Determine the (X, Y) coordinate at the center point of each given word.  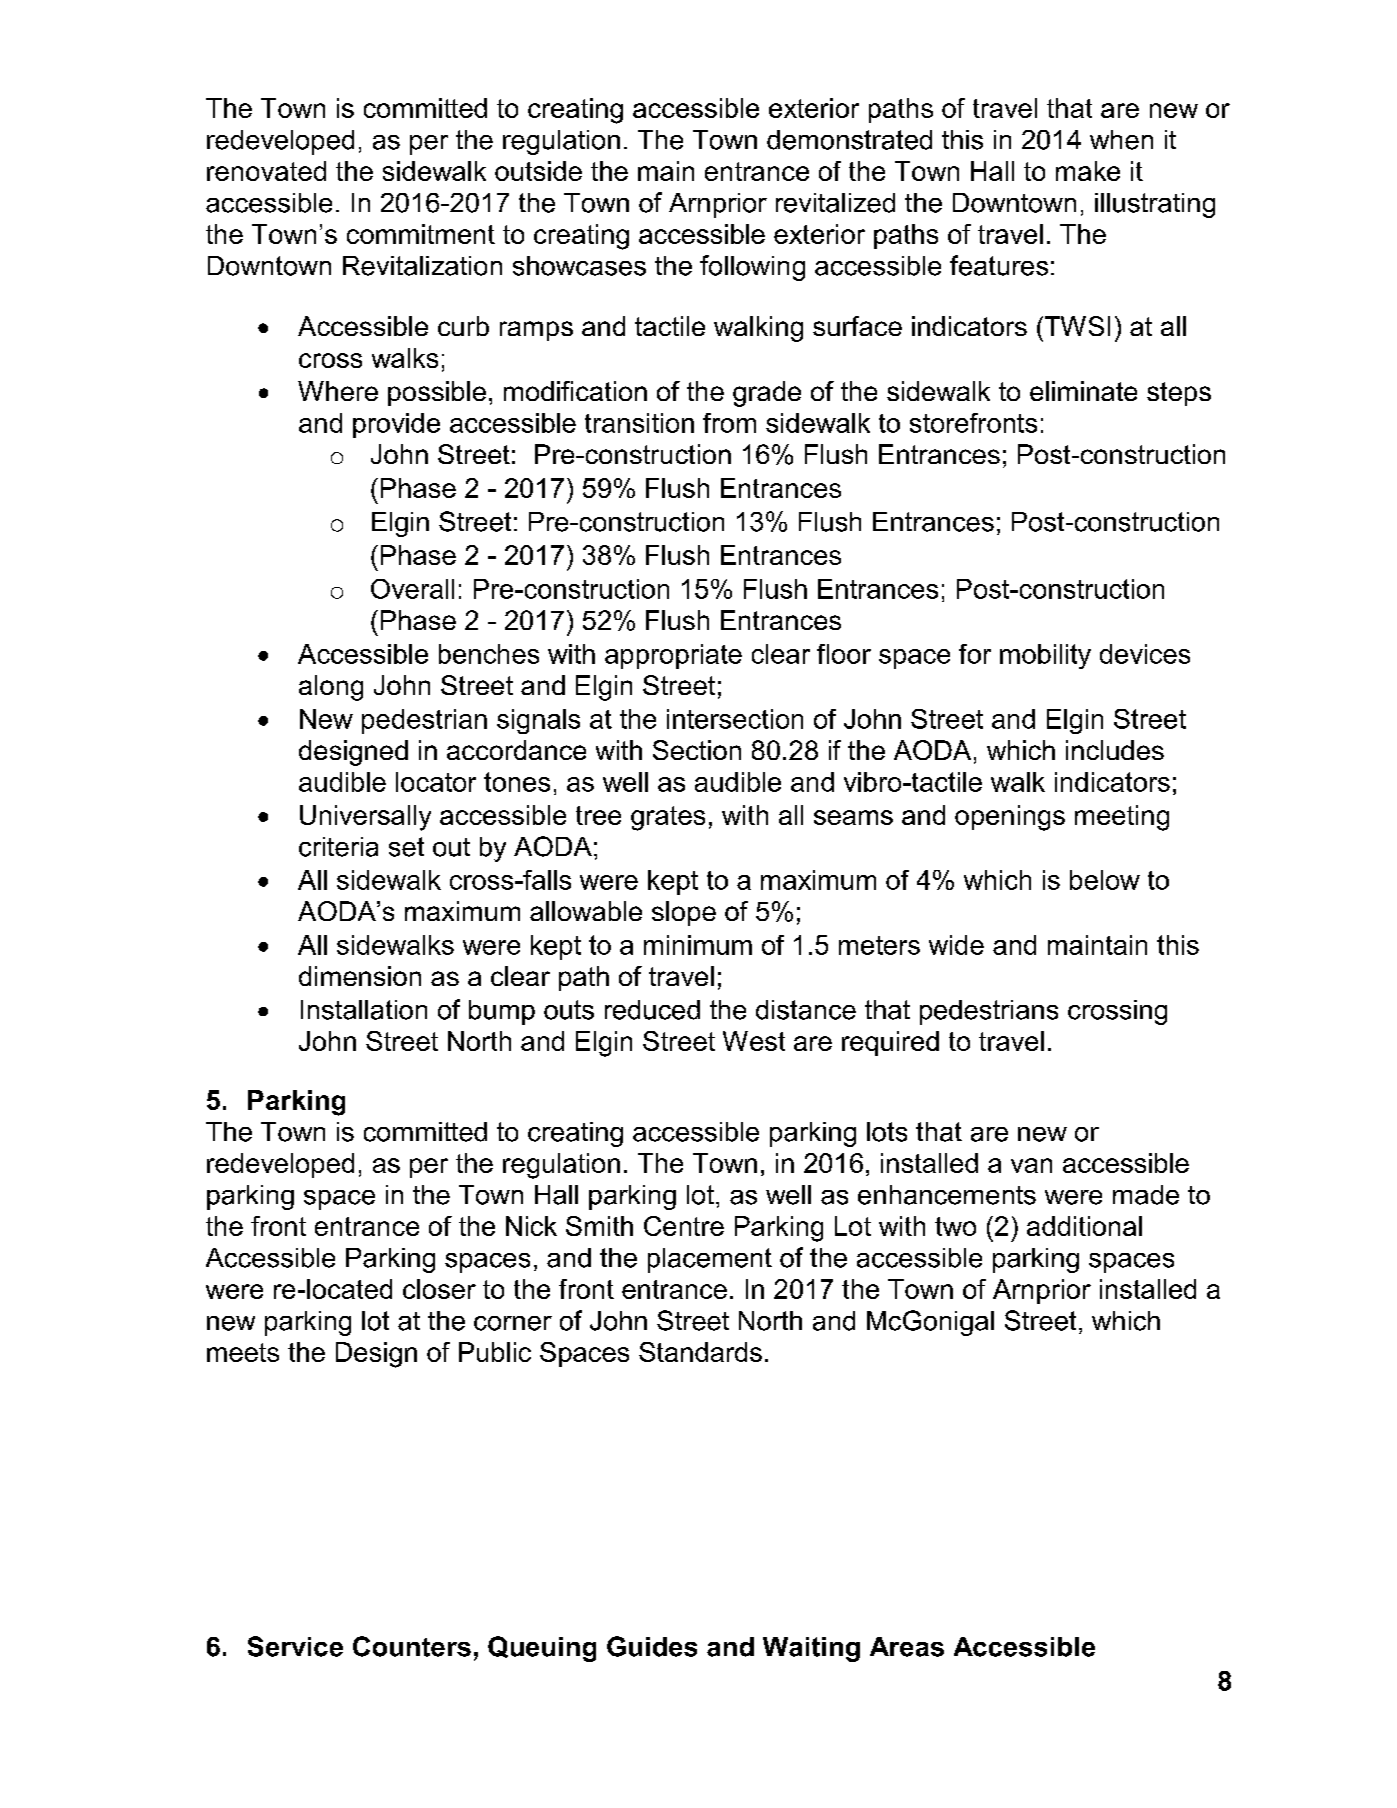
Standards (700, 1352)
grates (668, 818)
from (729, 423)
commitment (421, 234)
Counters (412, 1646)
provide (396, 425)
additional (1084, 1226)
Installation (364, 1010)
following (752, 268)
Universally (365, 818)
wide (956, 945)
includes (1115, 750)
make (1088, 171)
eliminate (1083, 391)
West (754, 1041)
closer (439, 1289)
